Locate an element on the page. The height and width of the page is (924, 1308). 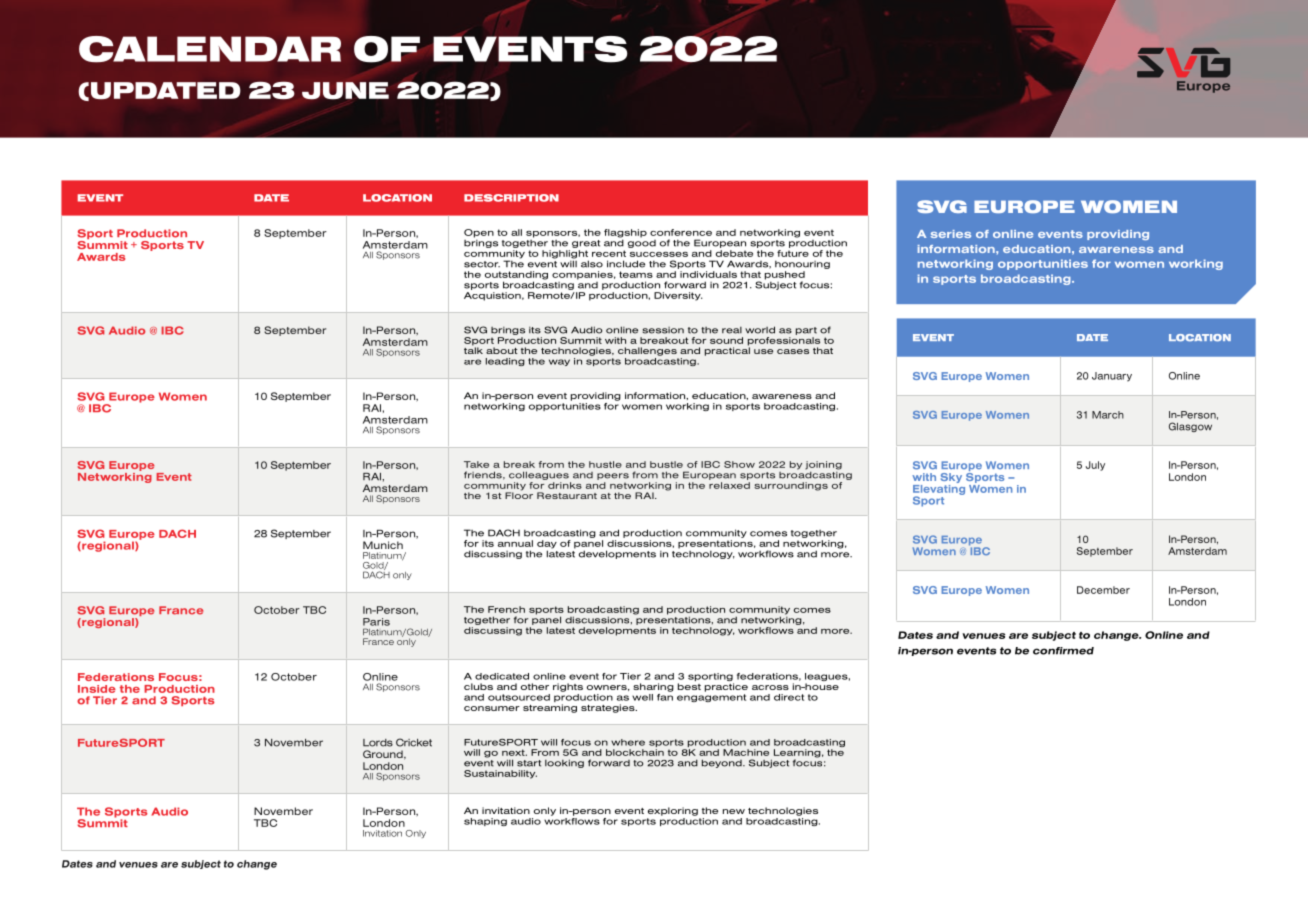
honouring is located at coordinates (802, 265).
